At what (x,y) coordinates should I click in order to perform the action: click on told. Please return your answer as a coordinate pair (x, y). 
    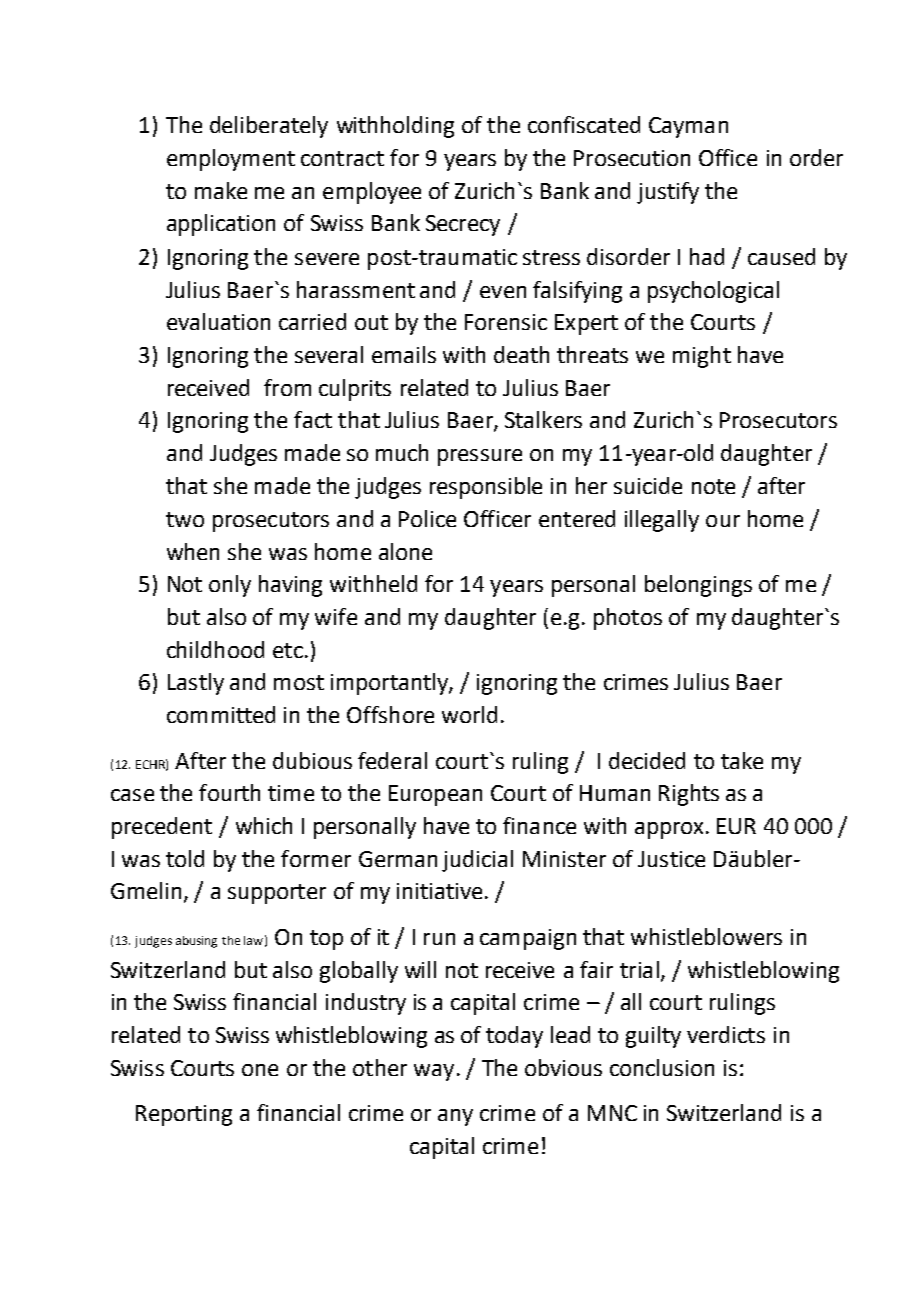
    Looking at the image, I should click on (185, 858).
